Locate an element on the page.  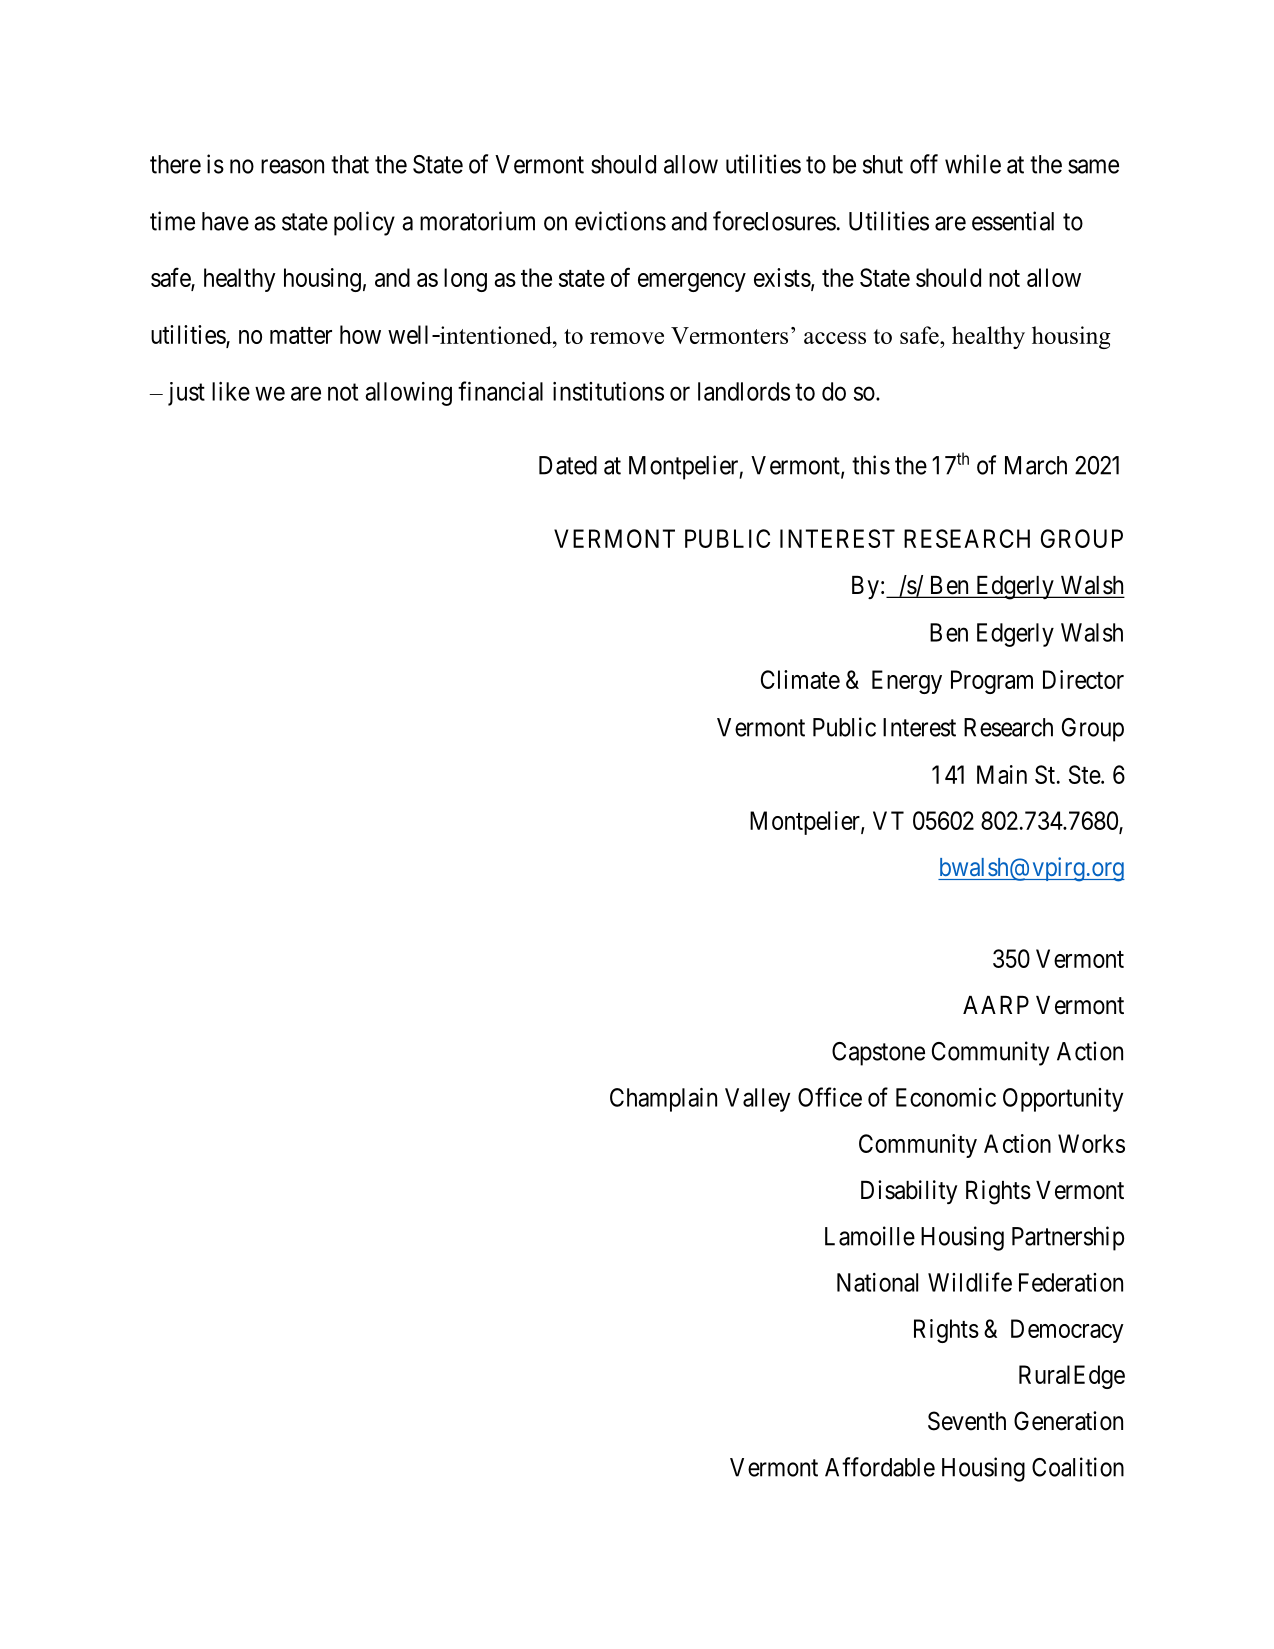
evictions is located at coordinates (620, 221).
